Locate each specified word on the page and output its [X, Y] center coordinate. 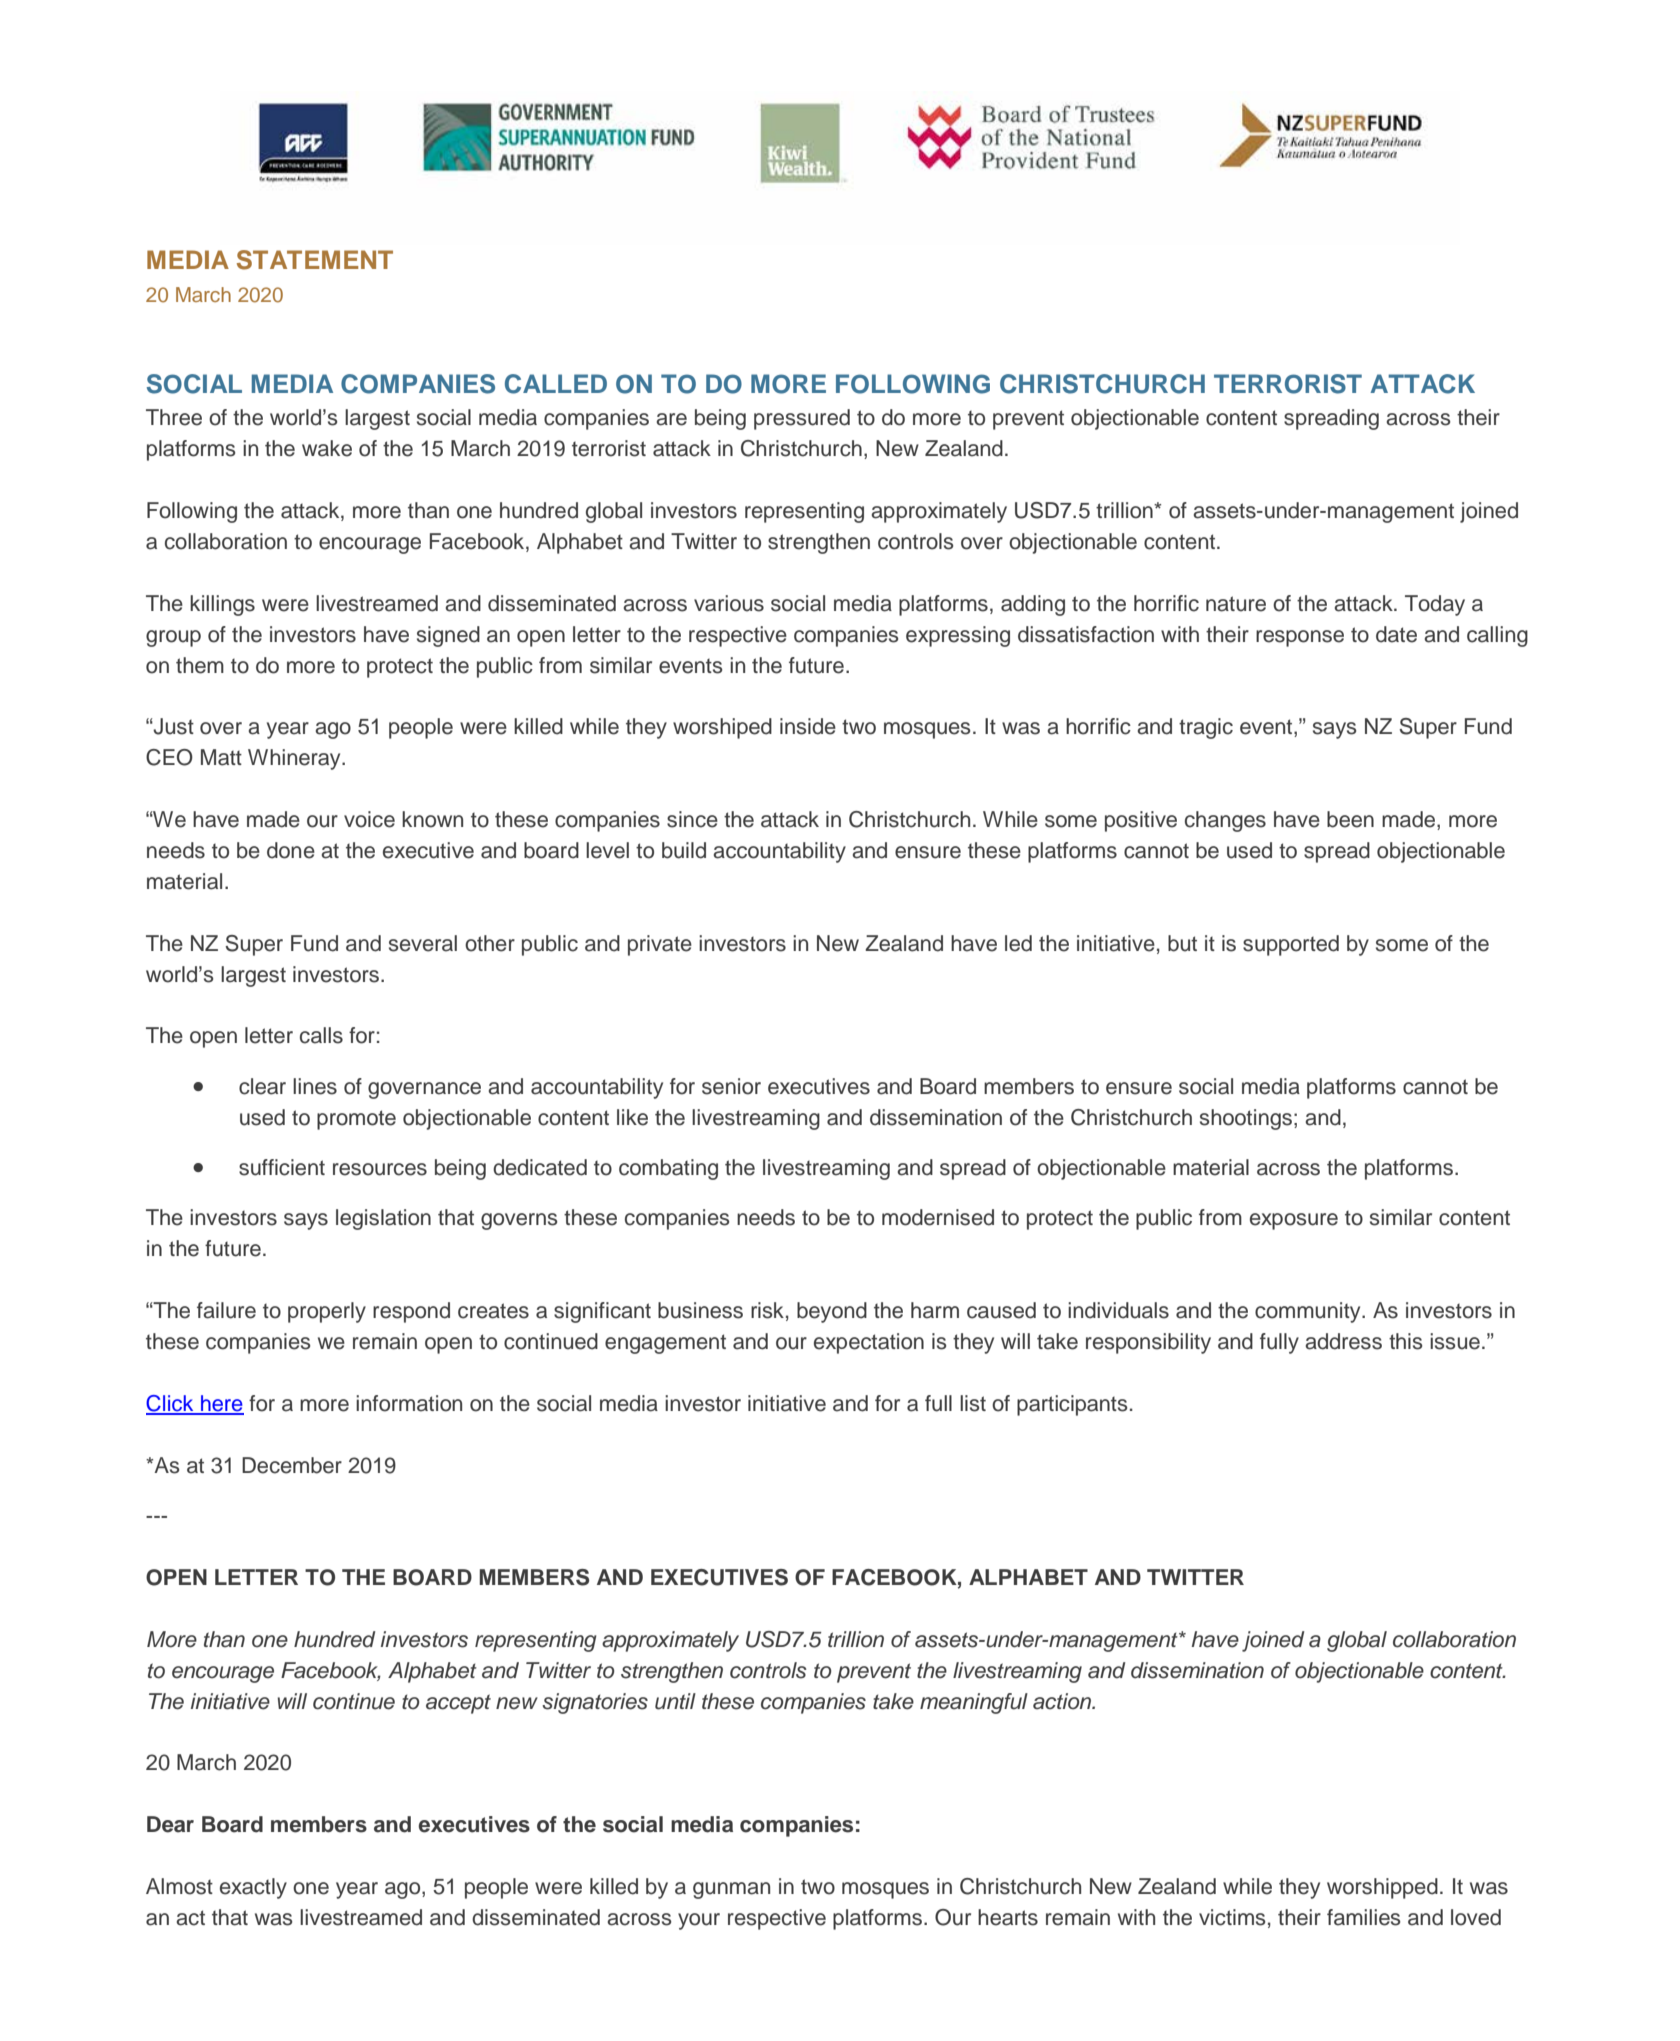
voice [369, 819]
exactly [253, 1888]
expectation [869, 1343]
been [1350, 819]
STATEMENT [315, 260]
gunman [731, 1890]
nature [1236, 604]
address [1343, 1341]
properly [327, 1312]
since [692, 819]
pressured [802, 419]
